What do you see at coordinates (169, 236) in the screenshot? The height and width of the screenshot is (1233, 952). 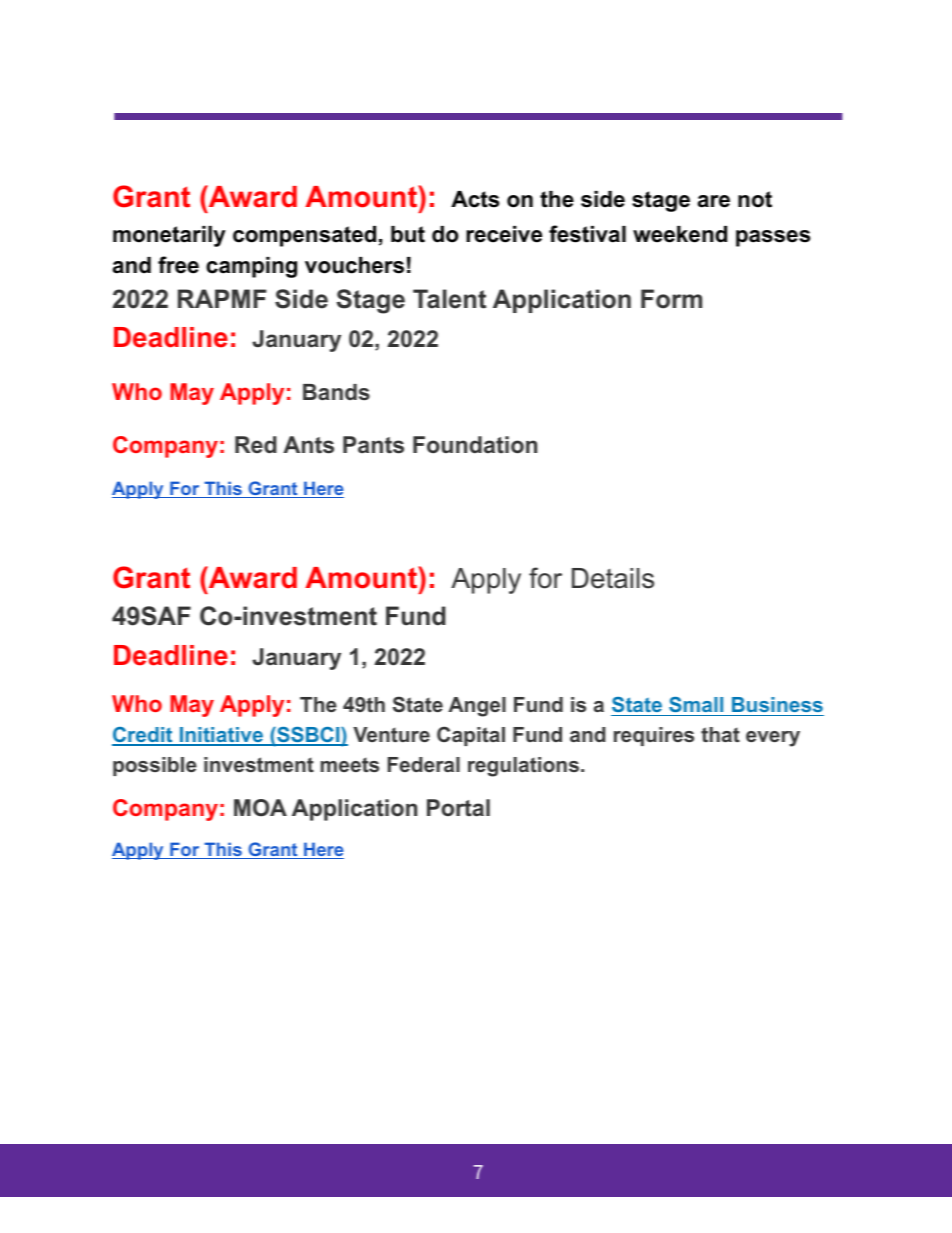 I see `monetarily` at bounding box center [169, 236].
